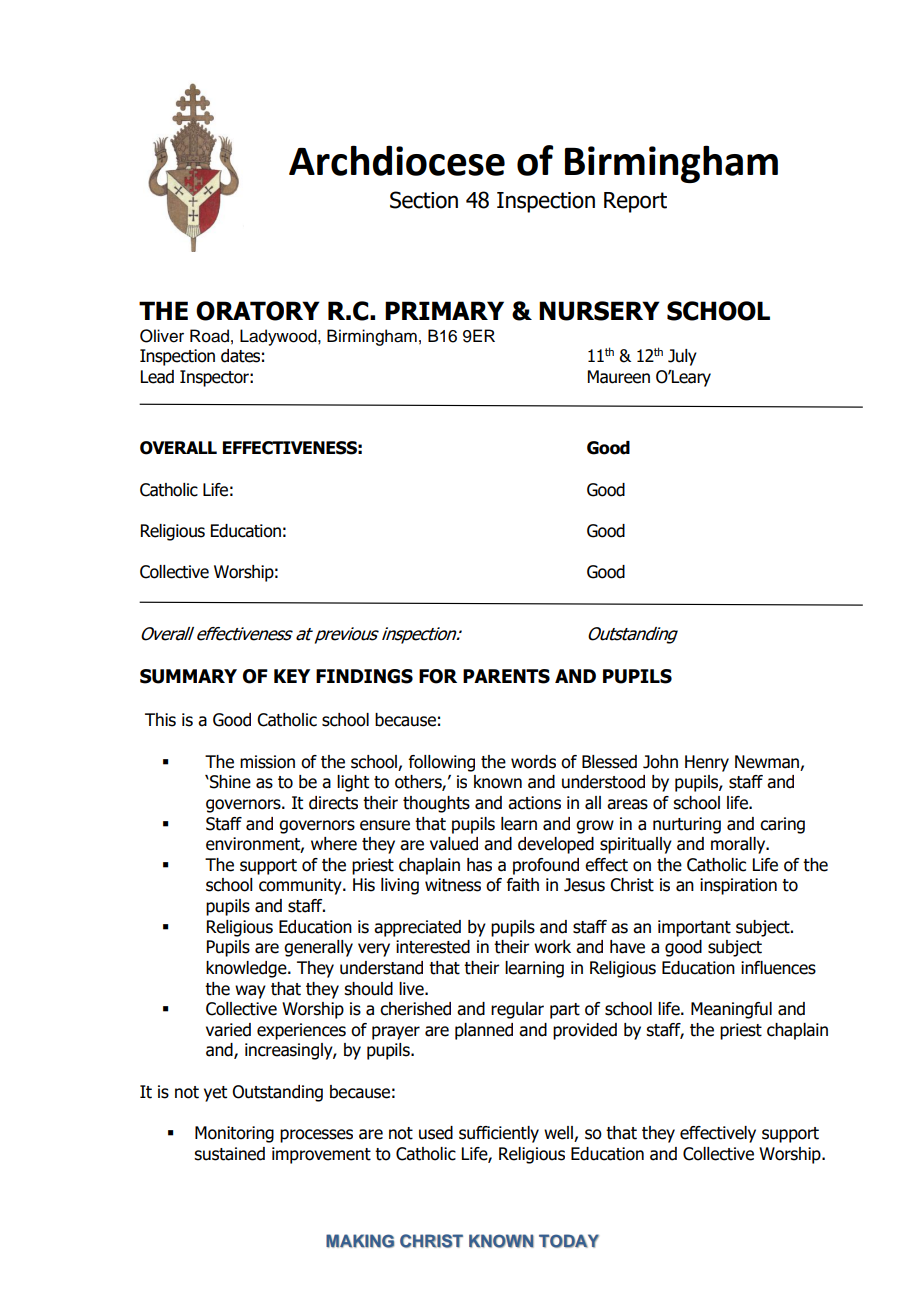  Describe the element at coordinates (424, 200) in the screenshot. I see `Section` at that location.
